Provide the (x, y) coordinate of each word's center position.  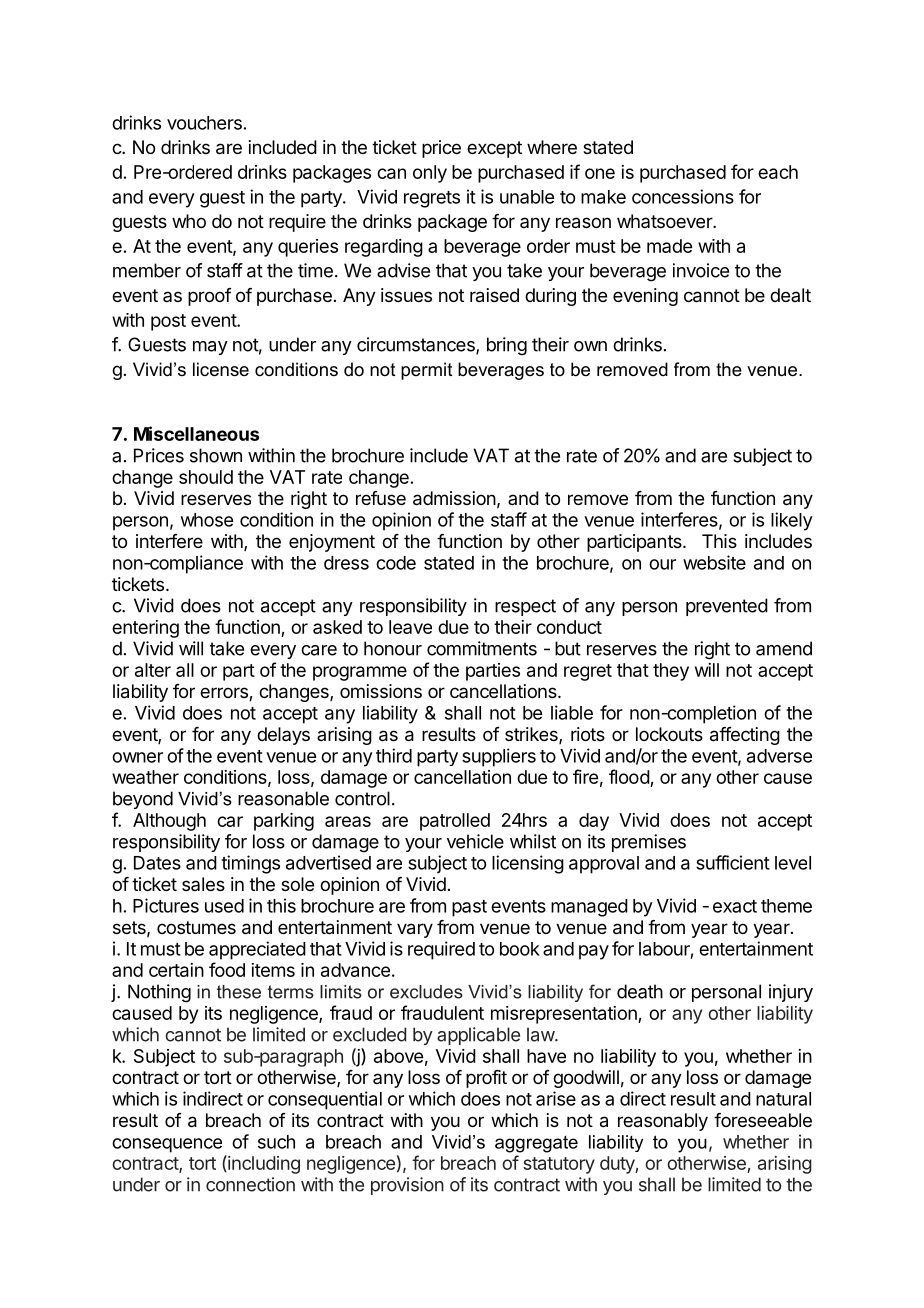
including (263, 1164)
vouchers (204, 123)
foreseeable (763, 1120)
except (494, 149)
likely (792, 521)
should (206, 477)
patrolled (455, 822)
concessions (683, 196)
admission (454, 498)
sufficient (733, 862)
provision (407, 1186)
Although (169, 822)
